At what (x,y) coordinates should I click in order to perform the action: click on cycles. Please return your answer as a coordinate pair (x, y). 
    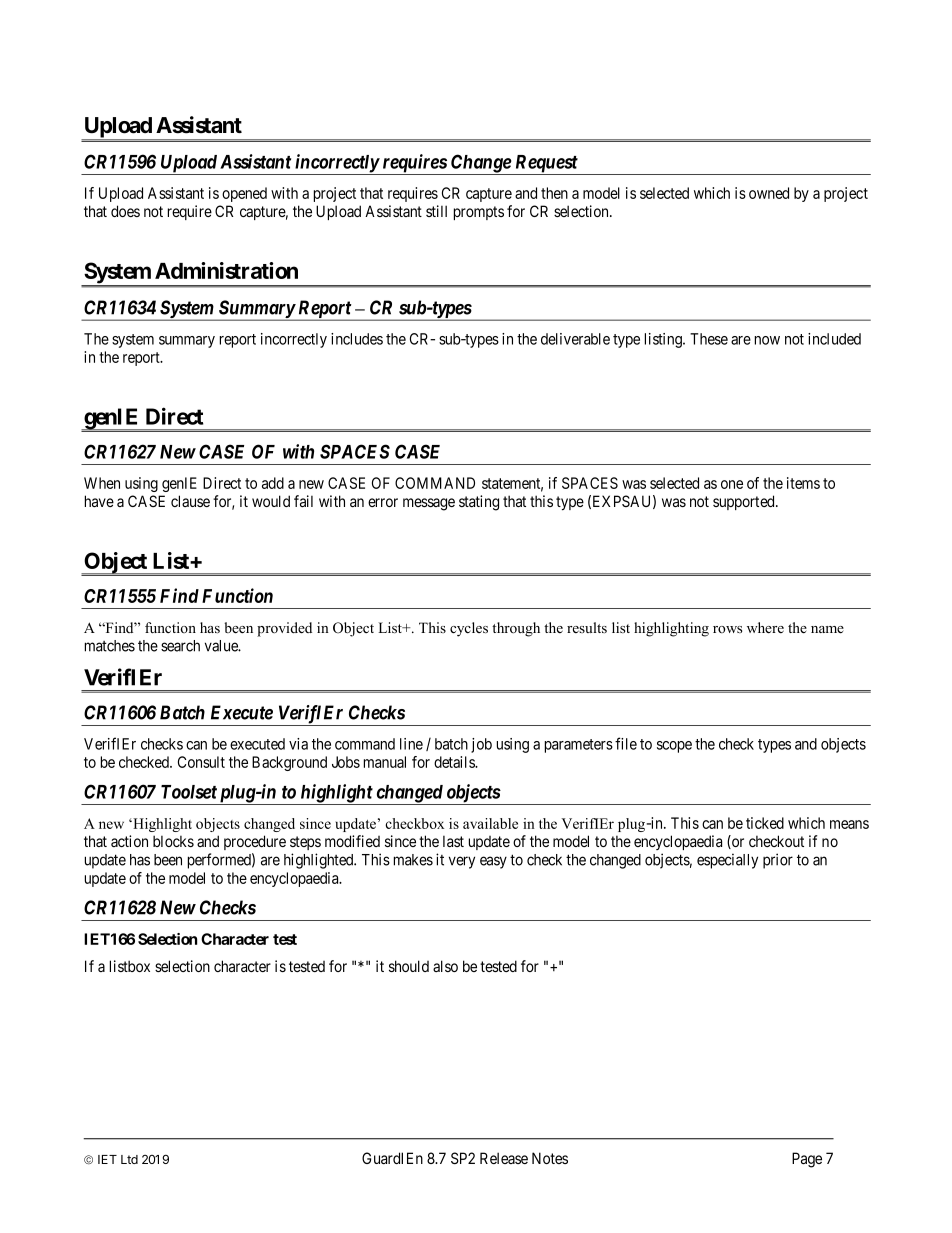
    Looking at the image, I should click on (469, 629).
